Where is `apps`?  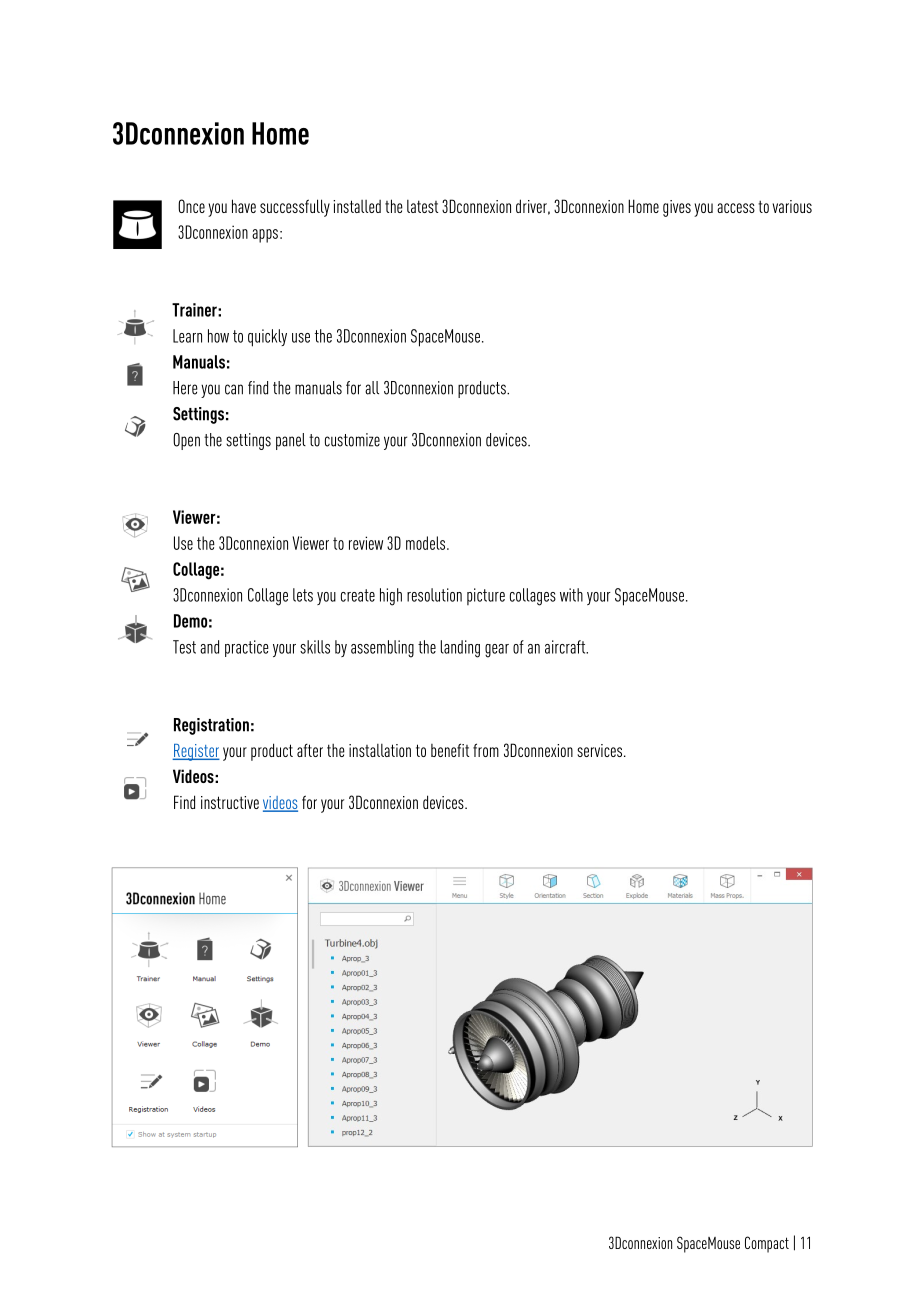 apps is located at coordinates (265, 236).
